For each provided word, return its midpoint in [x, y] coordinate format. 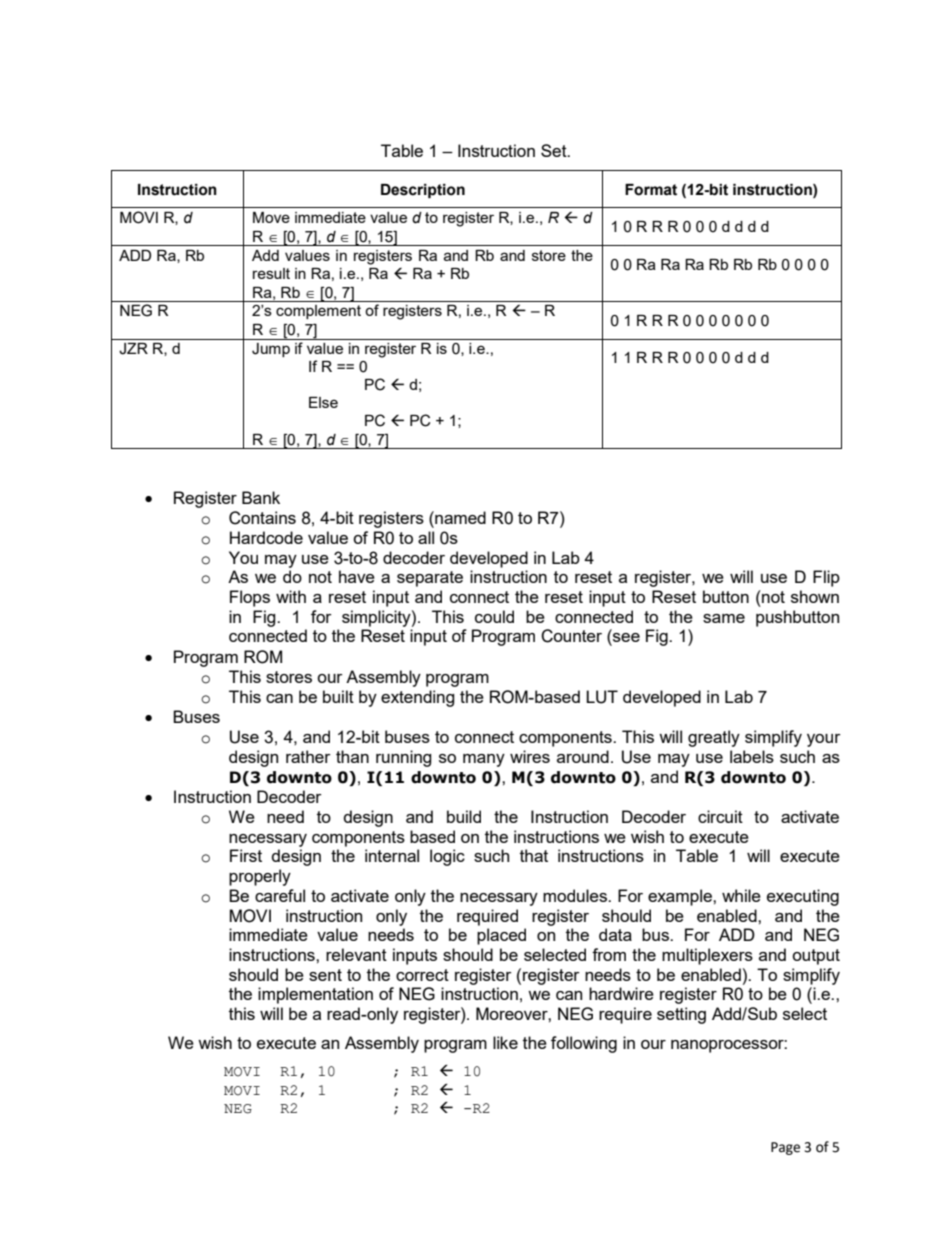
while [741, 895]
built [338, 696]
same [724, 618]
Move [271, 217]
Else [323, 402]
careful [280, 895]
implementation [315, 995]
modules [576, 895]
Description [423, 191]
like [505, 1042]
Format [651, 190]
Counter [571, 636]
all [426, 537]
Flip [826, 578]
